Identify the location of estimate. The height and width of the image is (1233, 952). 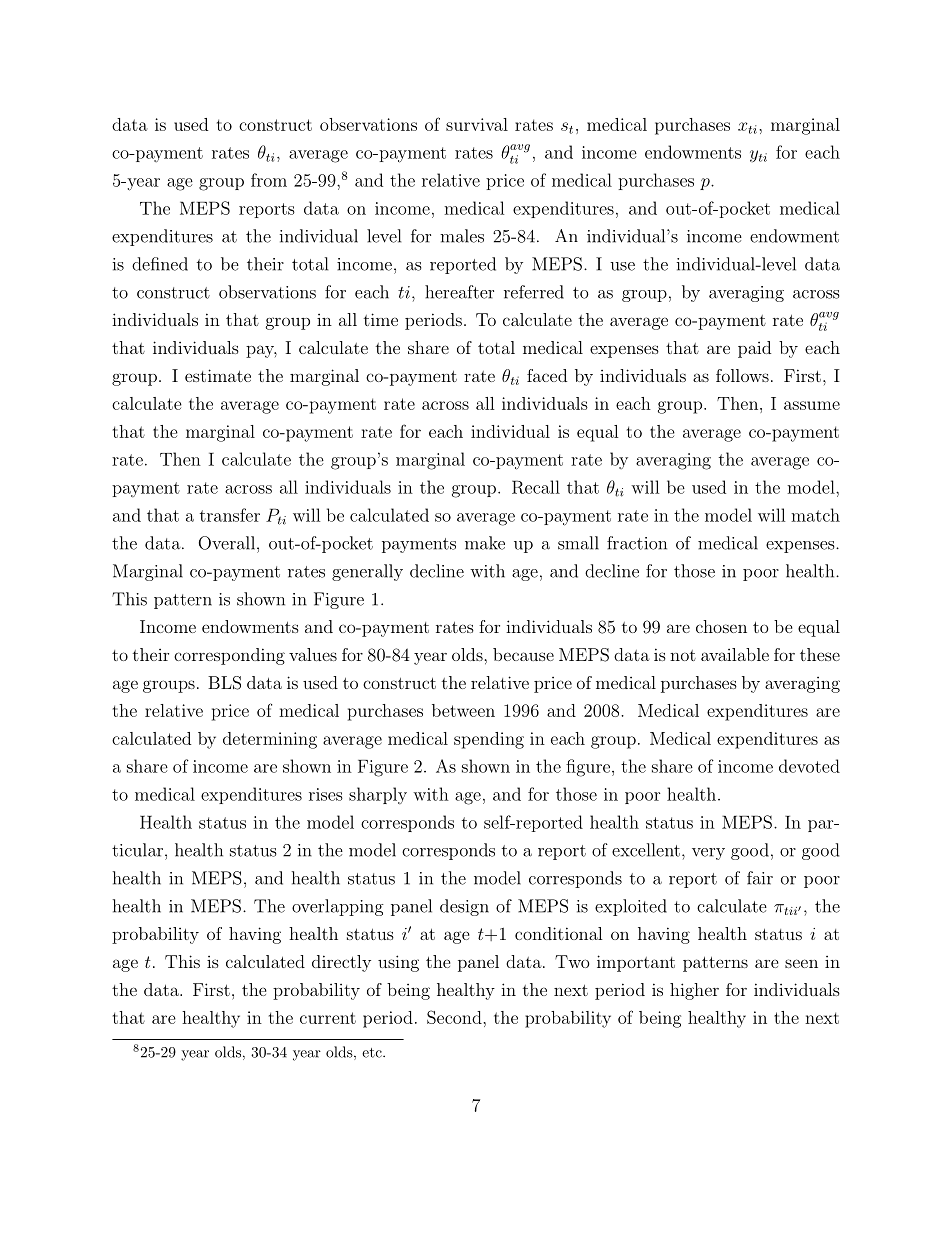
(218, 375).
